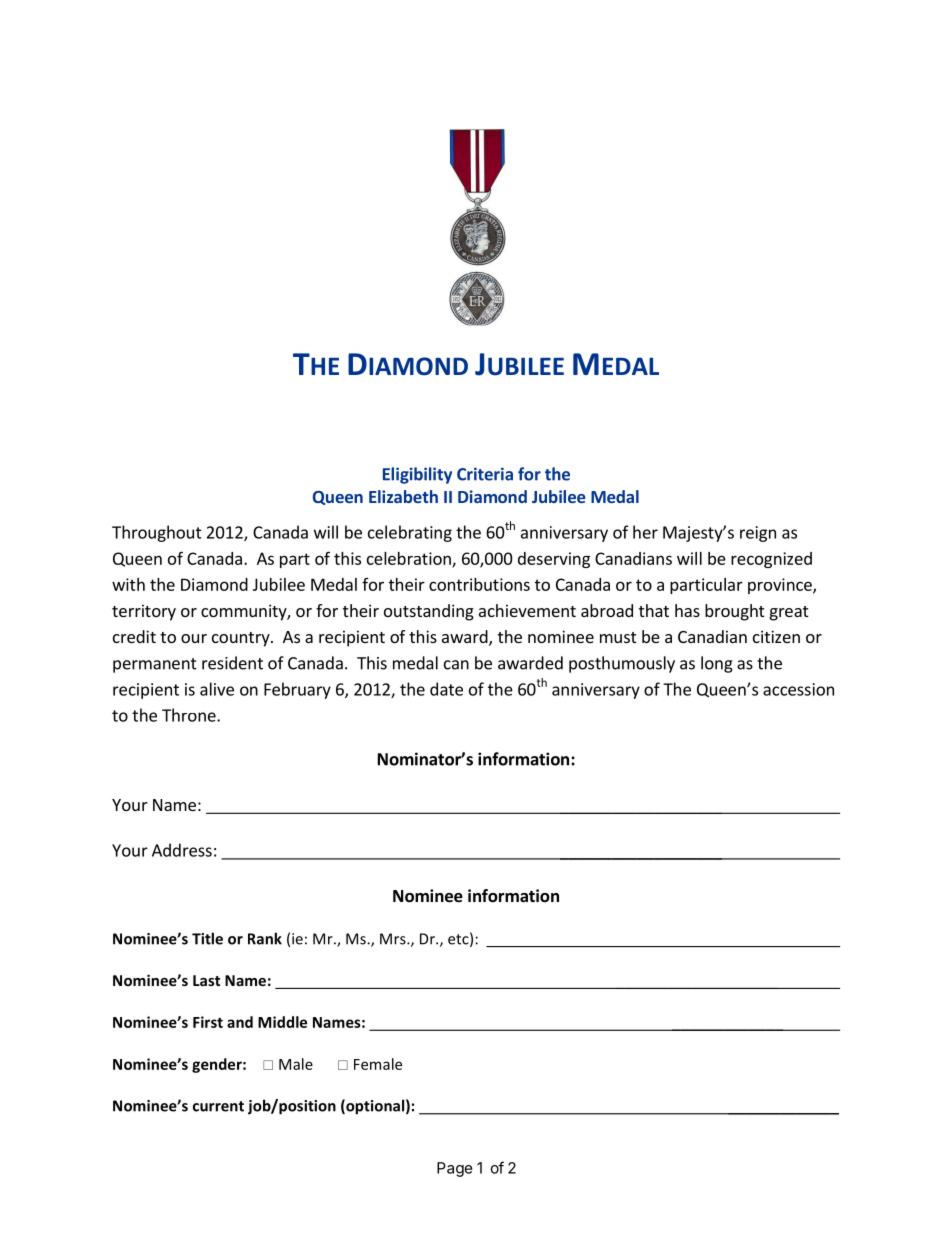 The width and height of the screenshot is (952, 1233). I want to click on accession, so click(798, 689).
